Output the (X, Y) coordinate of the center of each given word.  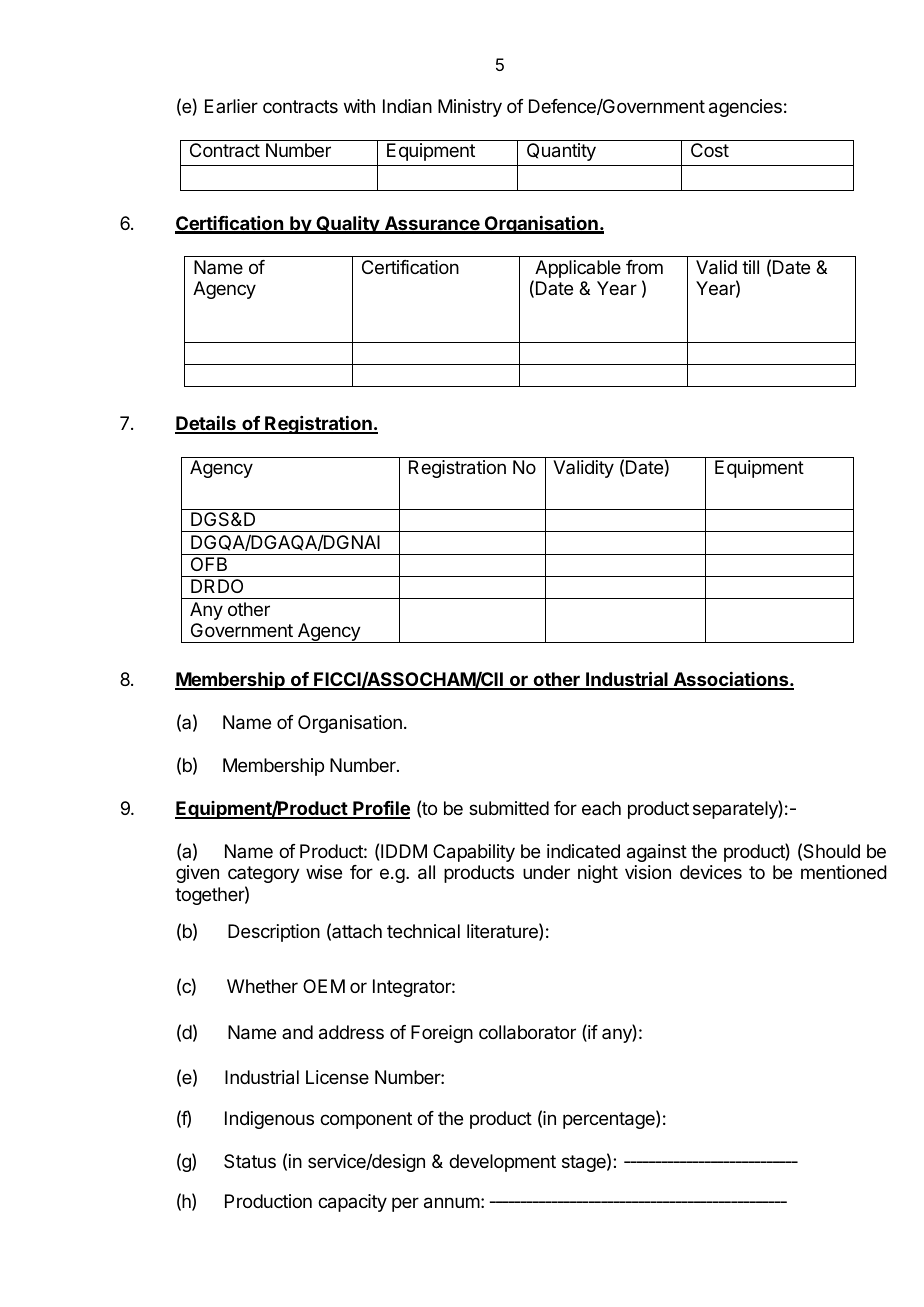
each (601, 808)
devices (711, 872)
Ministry (470, 108)
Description (274, 933)
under (546, 872)
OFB (209, 564)
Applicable (577, 270)
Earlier (231, 106)
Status (250, 1161)
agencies (745, 108)
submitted (509, 808)
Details (206, 425)
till (750, 267)
